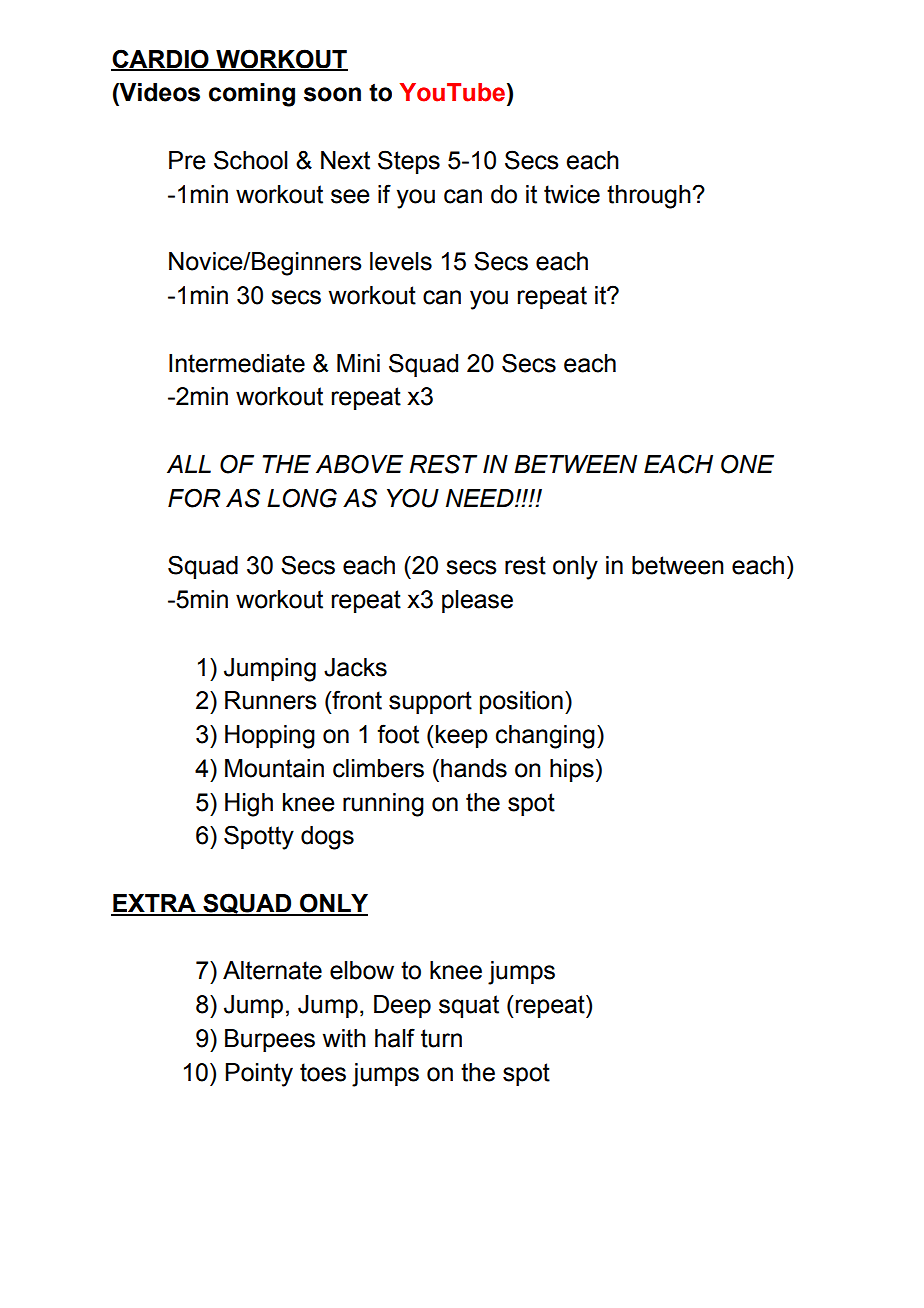 This screenshot has height=1308, width=924. I want to click on through, so click(650, 197).
